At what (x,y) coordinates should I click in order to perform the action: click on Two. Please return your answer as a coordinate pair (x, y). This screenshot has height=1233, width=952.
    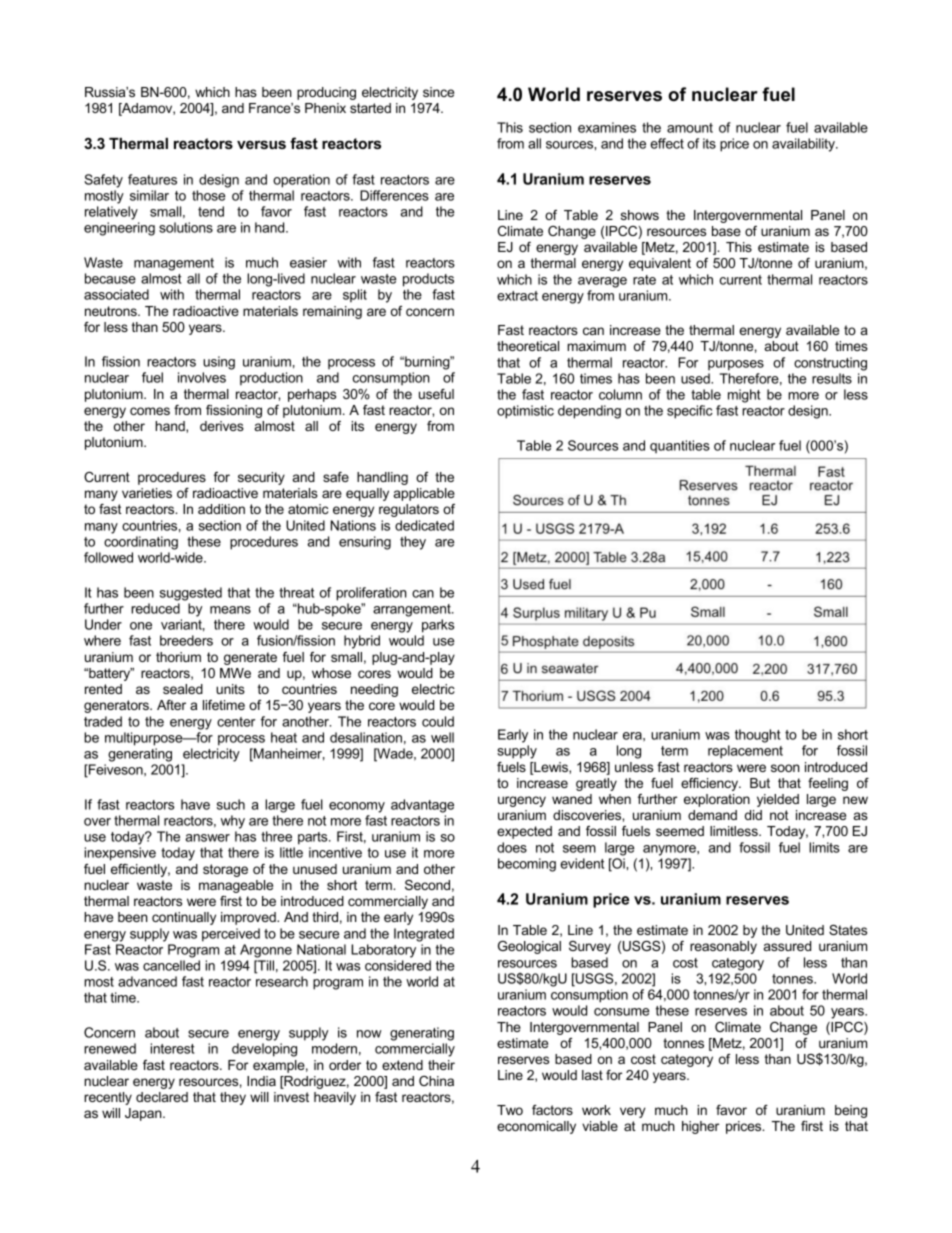
    Looking at the image, I should click on (510, 1110).
